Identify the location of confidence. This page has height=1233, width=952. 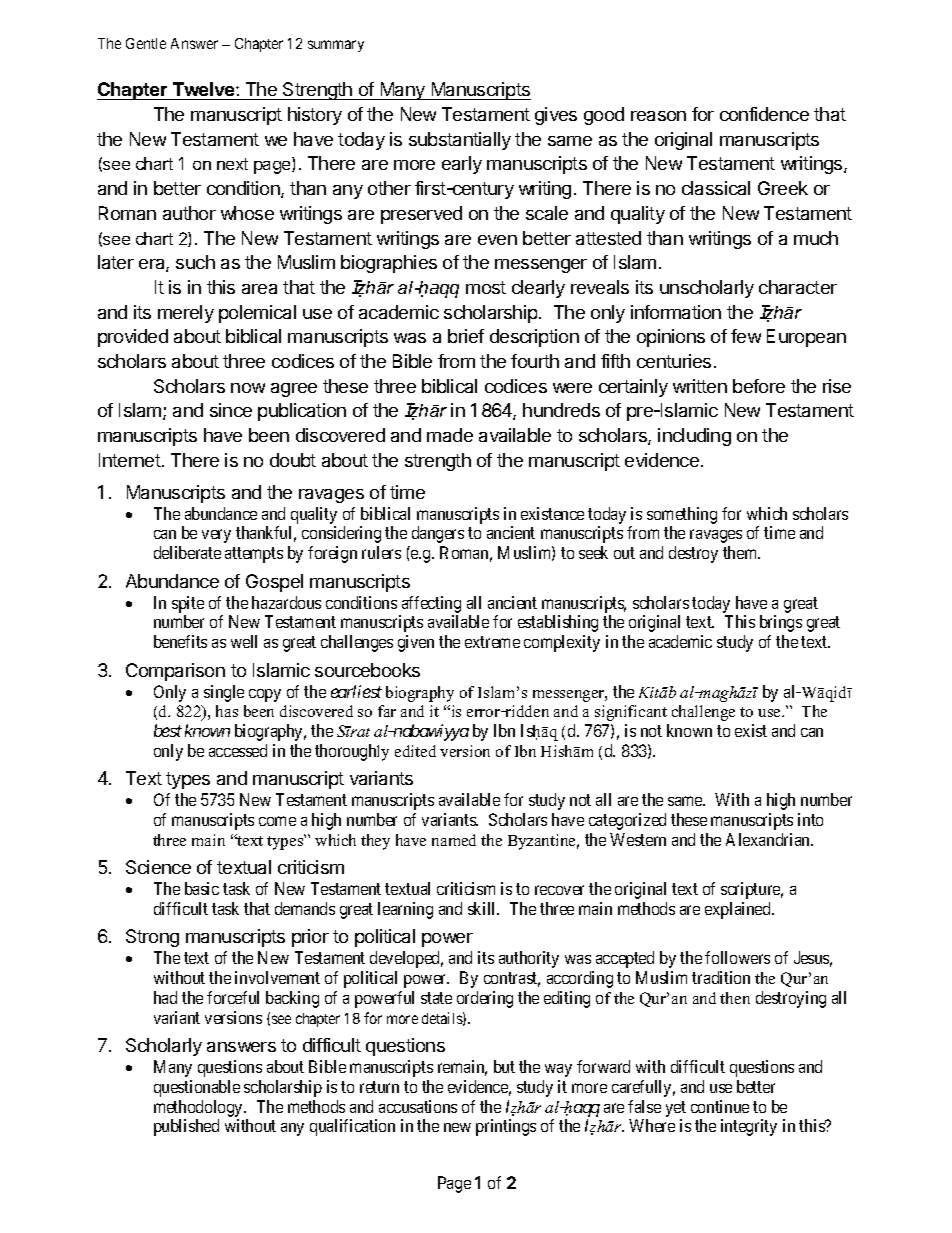
(764, 114).
